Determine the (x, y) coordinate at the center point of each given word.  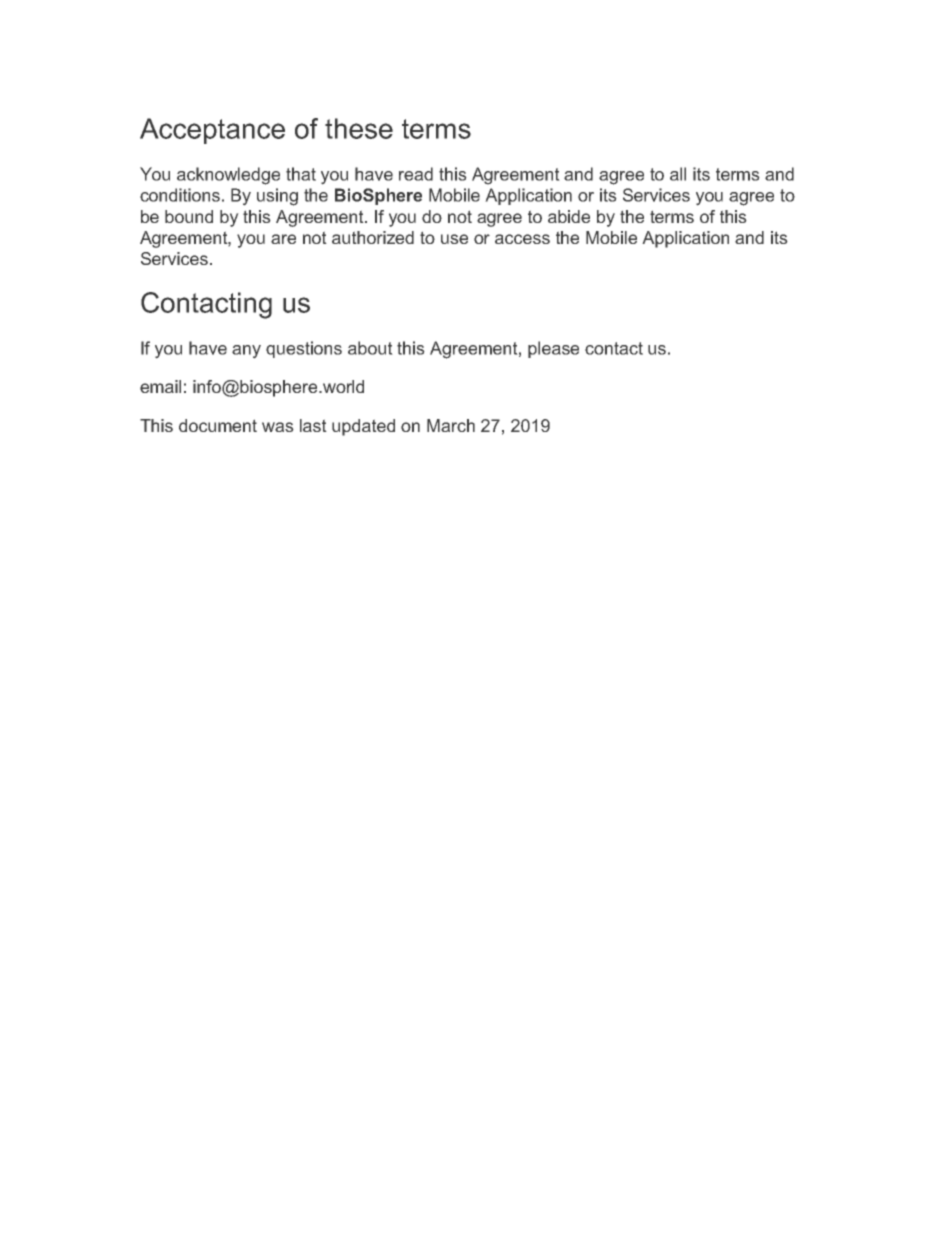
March (451, 425)
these (359, 128)
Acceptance (212, 131)
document (218, 425)
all (678, 174)
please (553, 349)
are (283, 239)
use (454, 239)
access (522, 239)
